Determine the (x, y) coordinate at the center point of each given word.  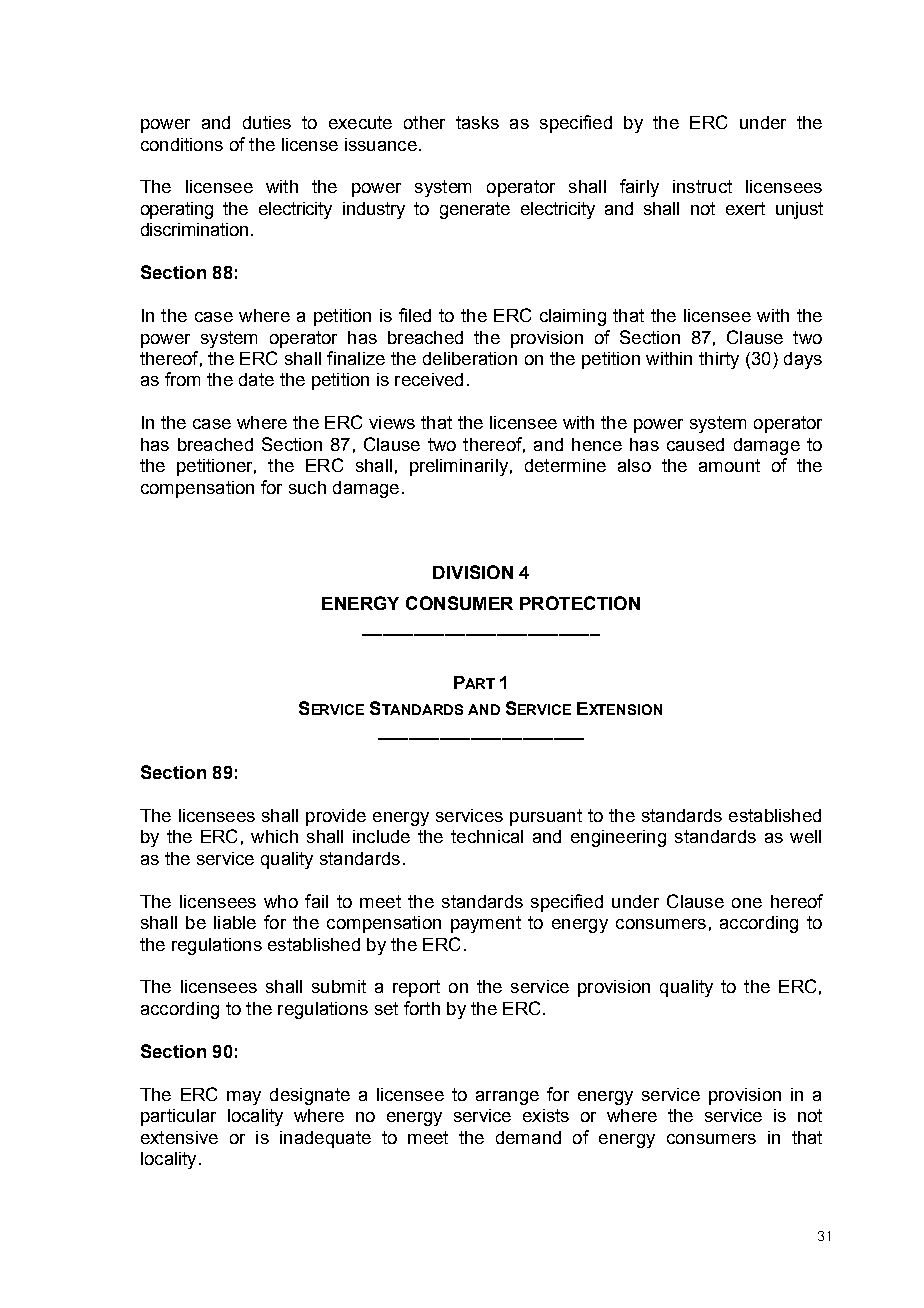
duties (267, 122)
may (244, 1098)
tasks (477, 122)
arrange (507, 1098)
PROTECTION (580, 603)
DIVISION (473, 572)
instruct (702, 186)
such (307, 487)
